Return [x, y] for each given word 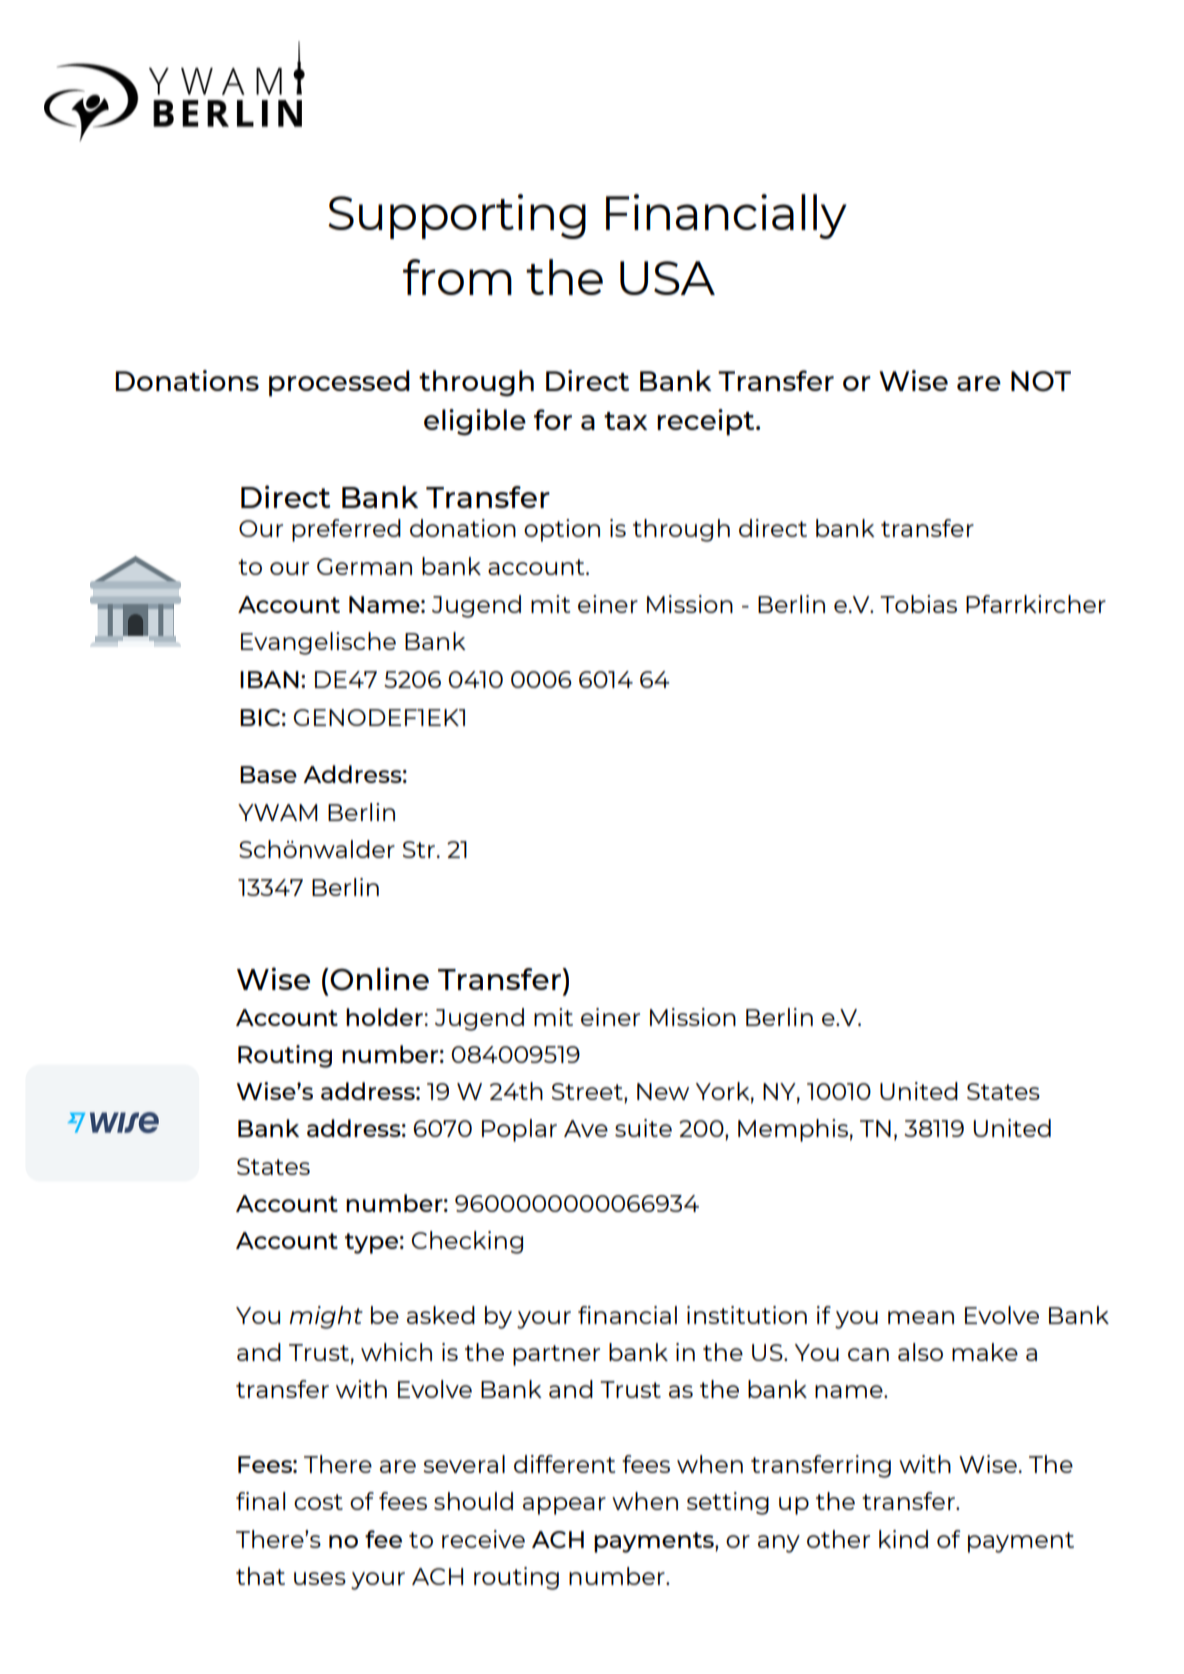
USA [667, 278]
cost [318, 1502]
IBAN [269, 679]
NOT [1041, 381]
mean [921, 1317]
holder [384, 1017]
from [457, 277]
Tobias [918, 604]
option [562, 530]
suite [643, 1128]
